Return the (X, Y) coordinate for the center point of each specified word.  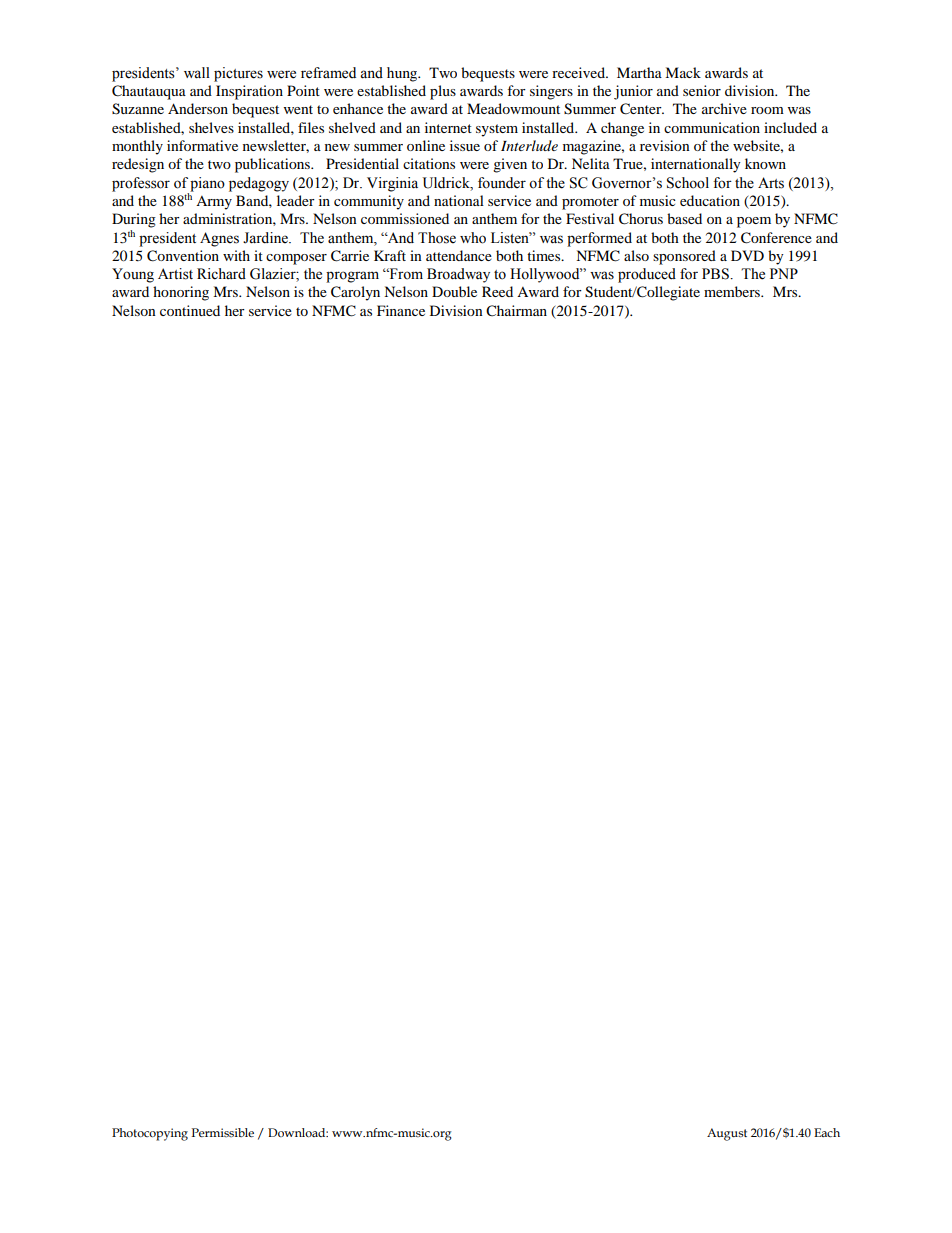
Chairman (516, 311)
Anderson (198, 108)
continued (190, 310)
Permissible (223, 1132)
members (733, 291)
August (727, 1134)
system (497, 130)
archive (724, 108)
